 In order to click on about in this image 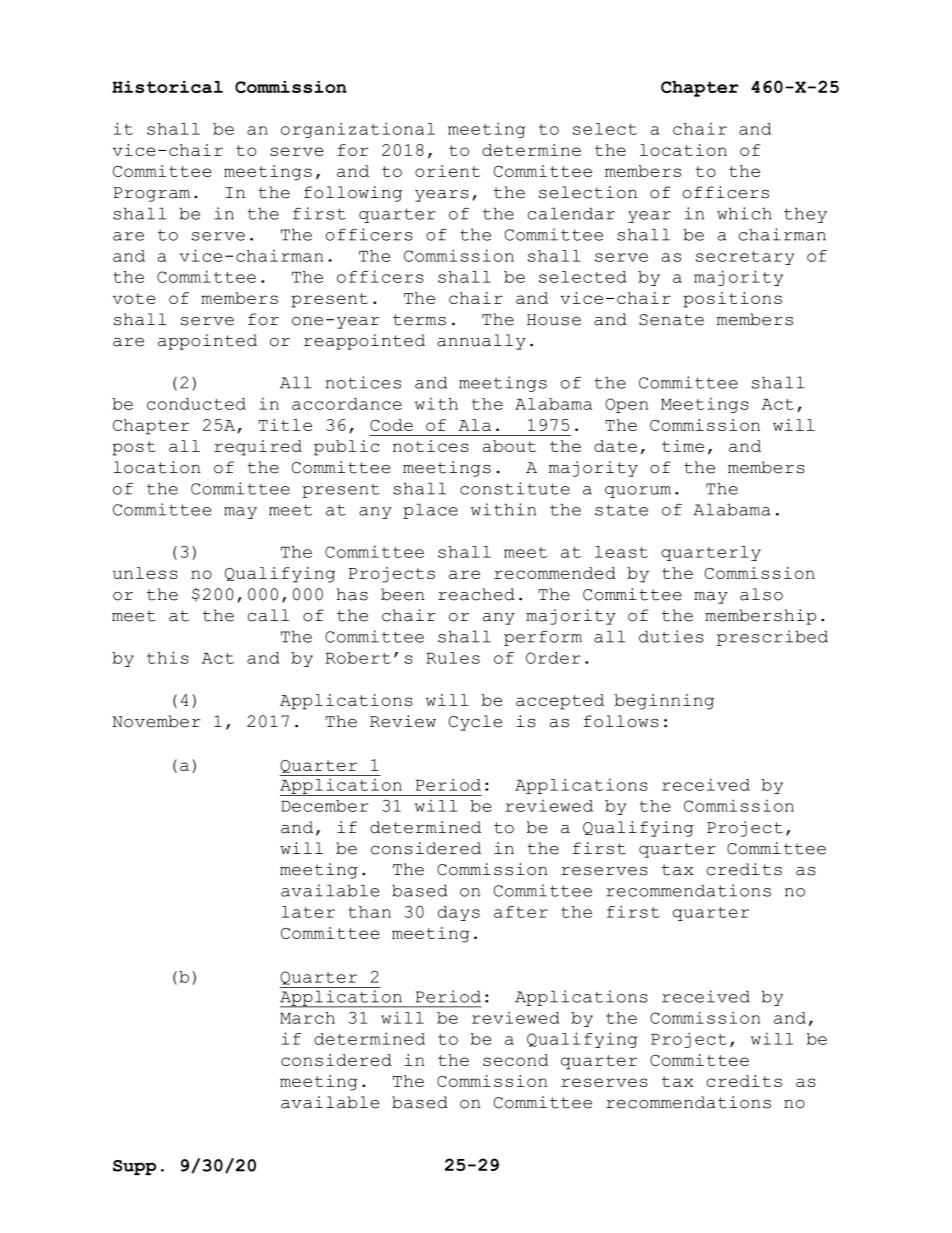, I will do `click(509, 446)`.
